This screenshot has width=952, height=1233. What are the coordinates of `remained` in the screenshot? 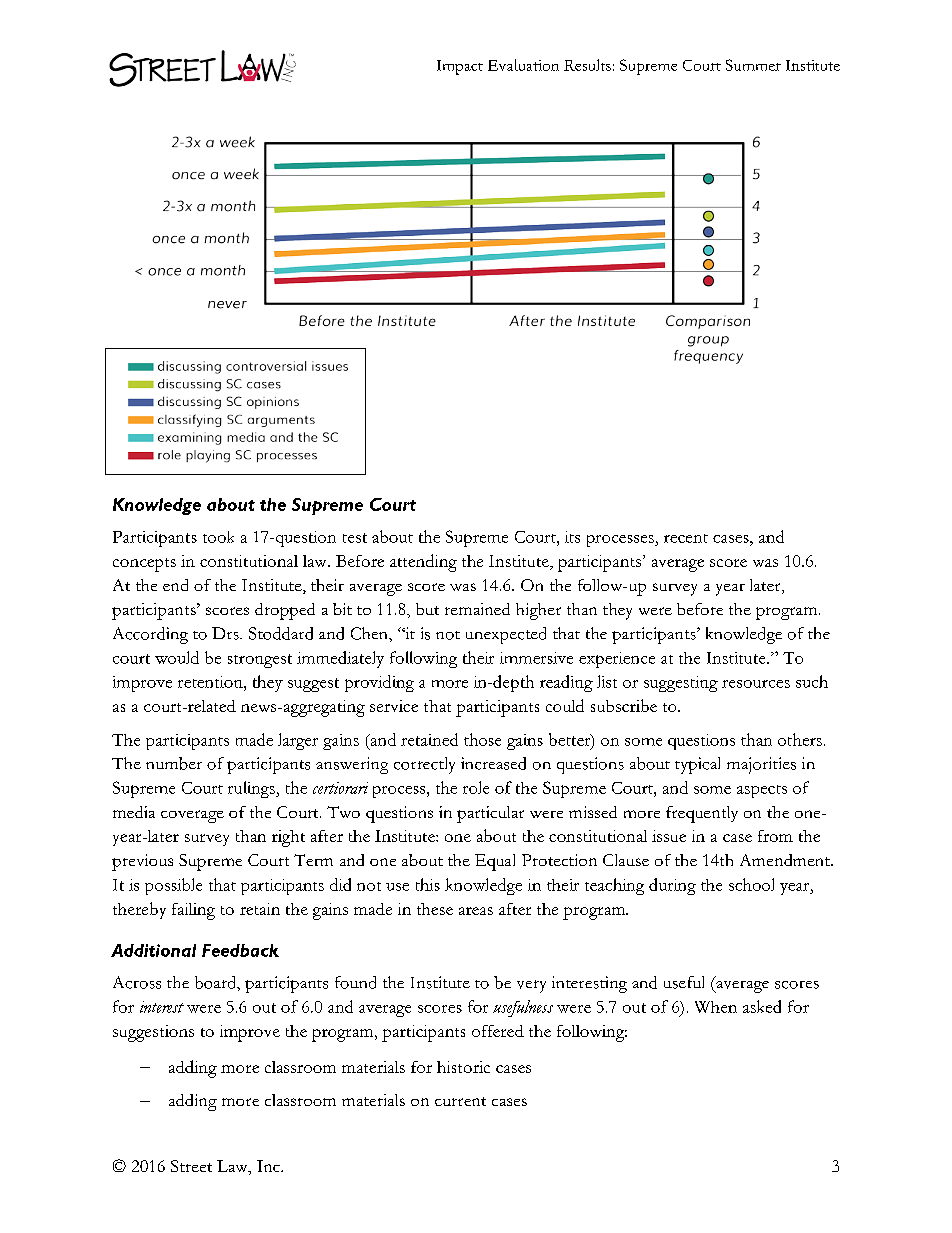 It's located at (477, 609).
